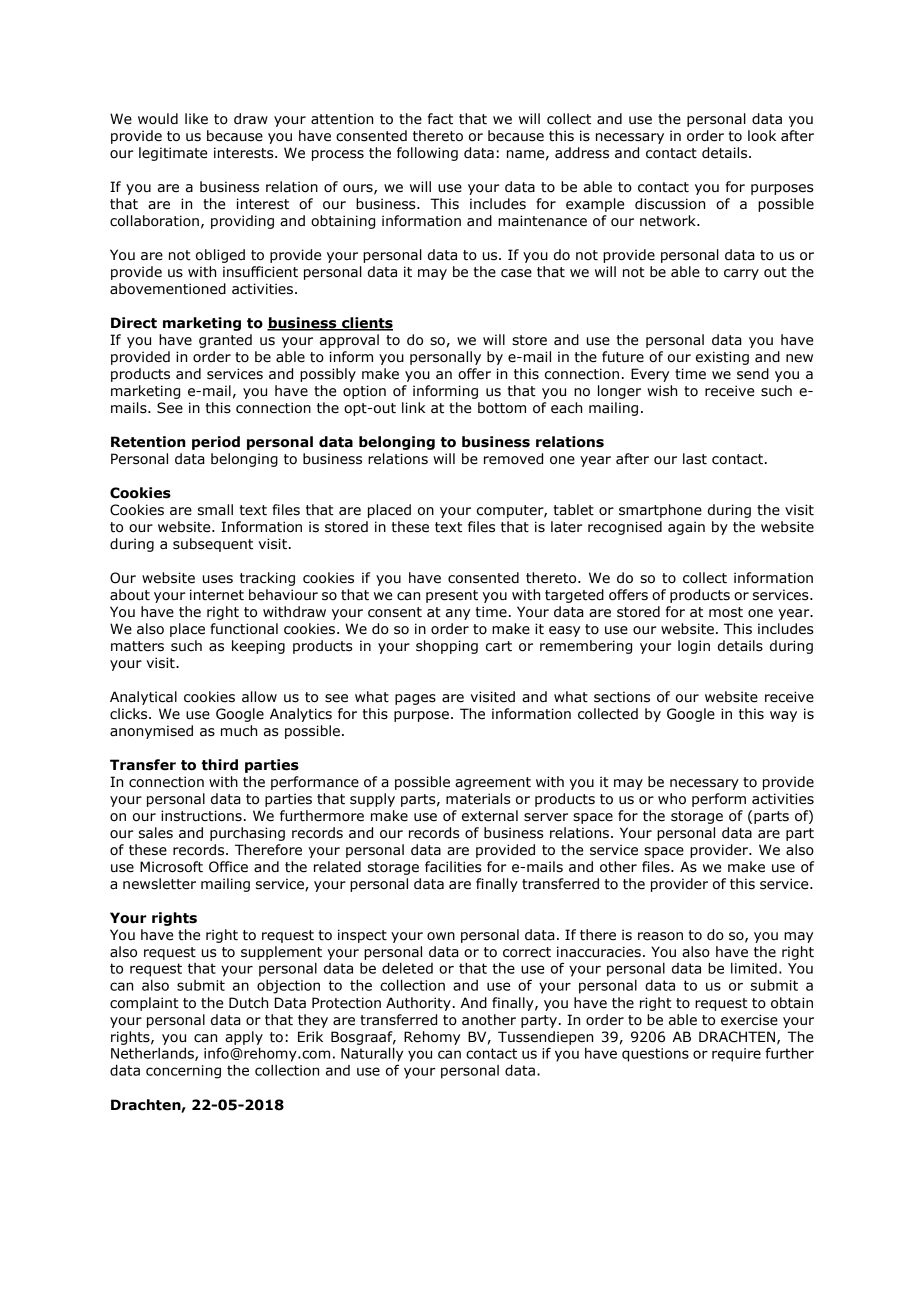  What do you see at coordinates (418, 1004) in the document?
I see `Authority` at bounding box center [418, 1004].
